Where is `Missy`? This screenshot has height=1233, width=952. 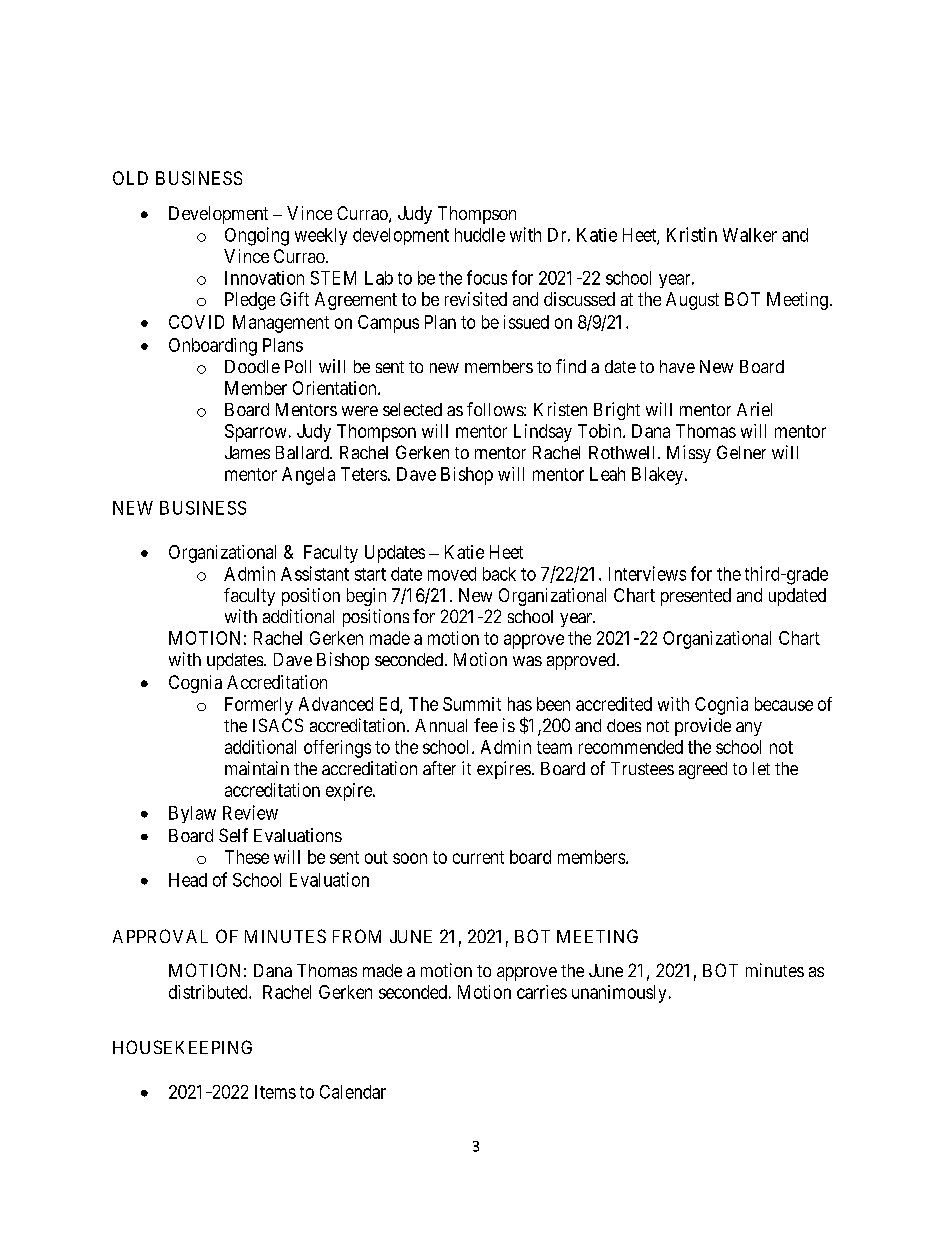 Missy is located at coordinates (689, 454).
